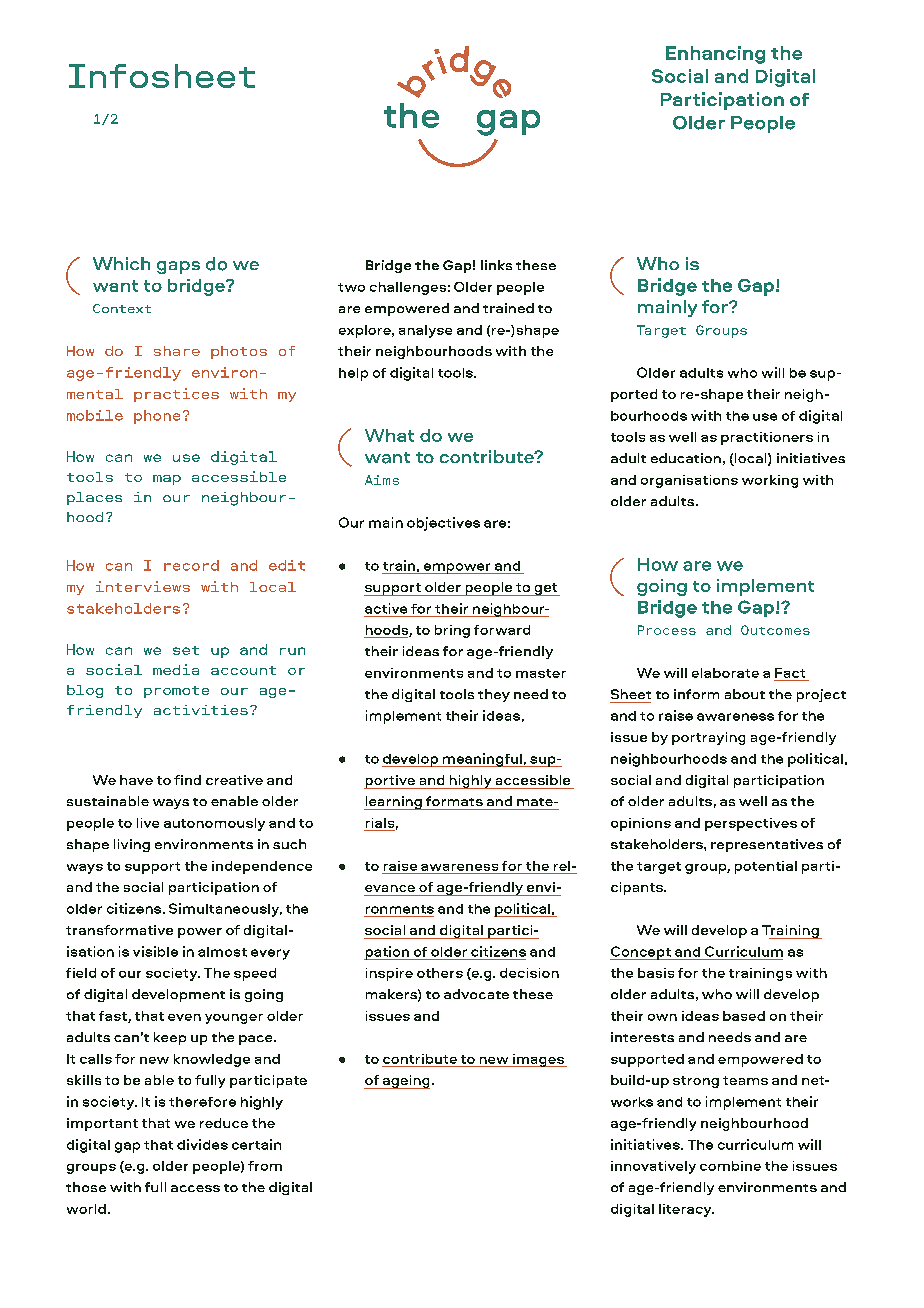 The width and height of the page is (924, 1308). Describe the element at coordinates (496, 265) in the page. I see `links` at that location.
